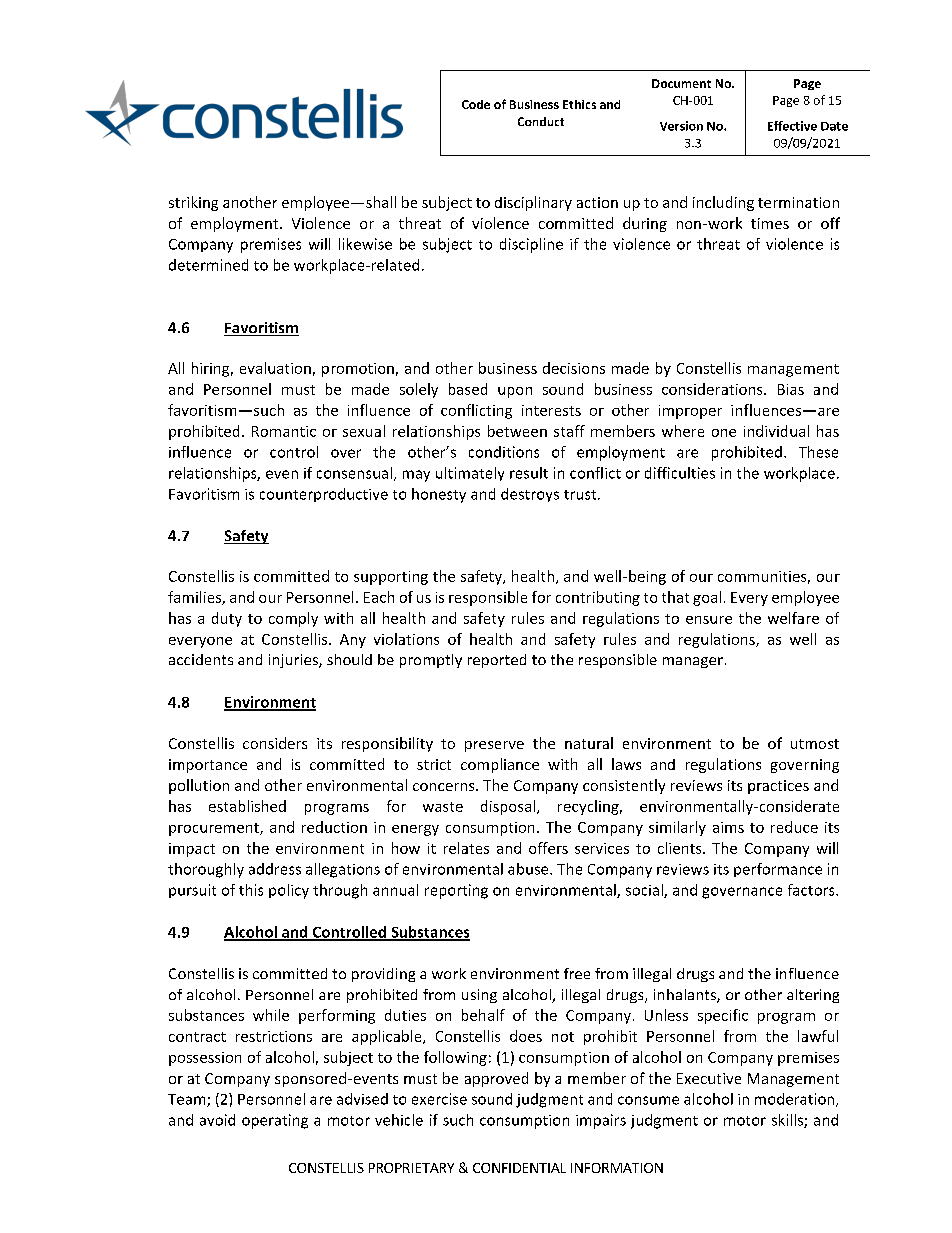 The width and height of the image is (952, 1233). Describe the element at coordinates (796, 1100) in the image. I see `moderation` at that location.
